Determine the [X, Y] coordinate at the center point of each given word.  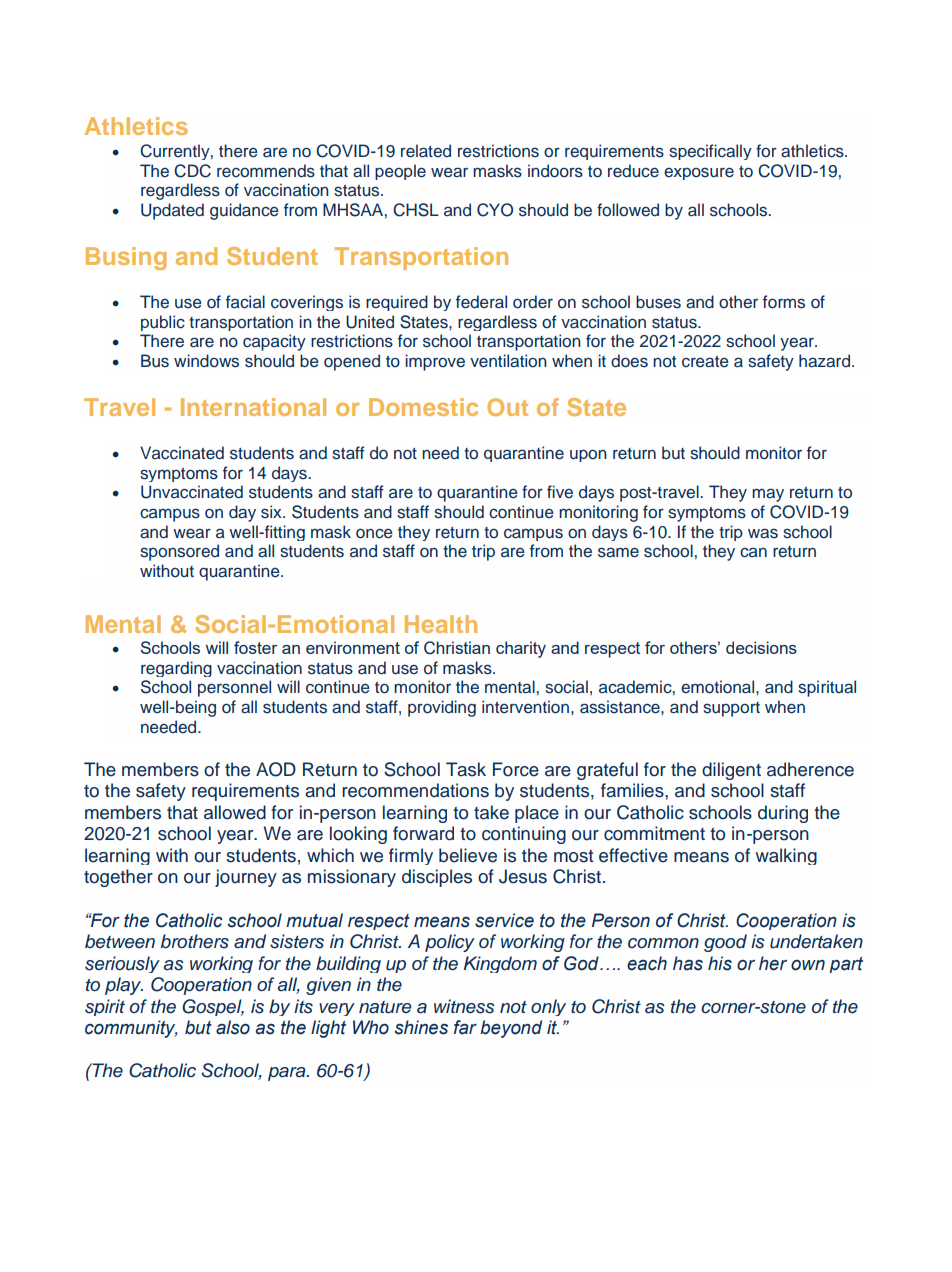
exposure [699, 173]
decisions [761, 647]
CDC [192, 171]
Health [441, 624]
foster [256, 647]
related [426, 151]
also [233, 1027]
